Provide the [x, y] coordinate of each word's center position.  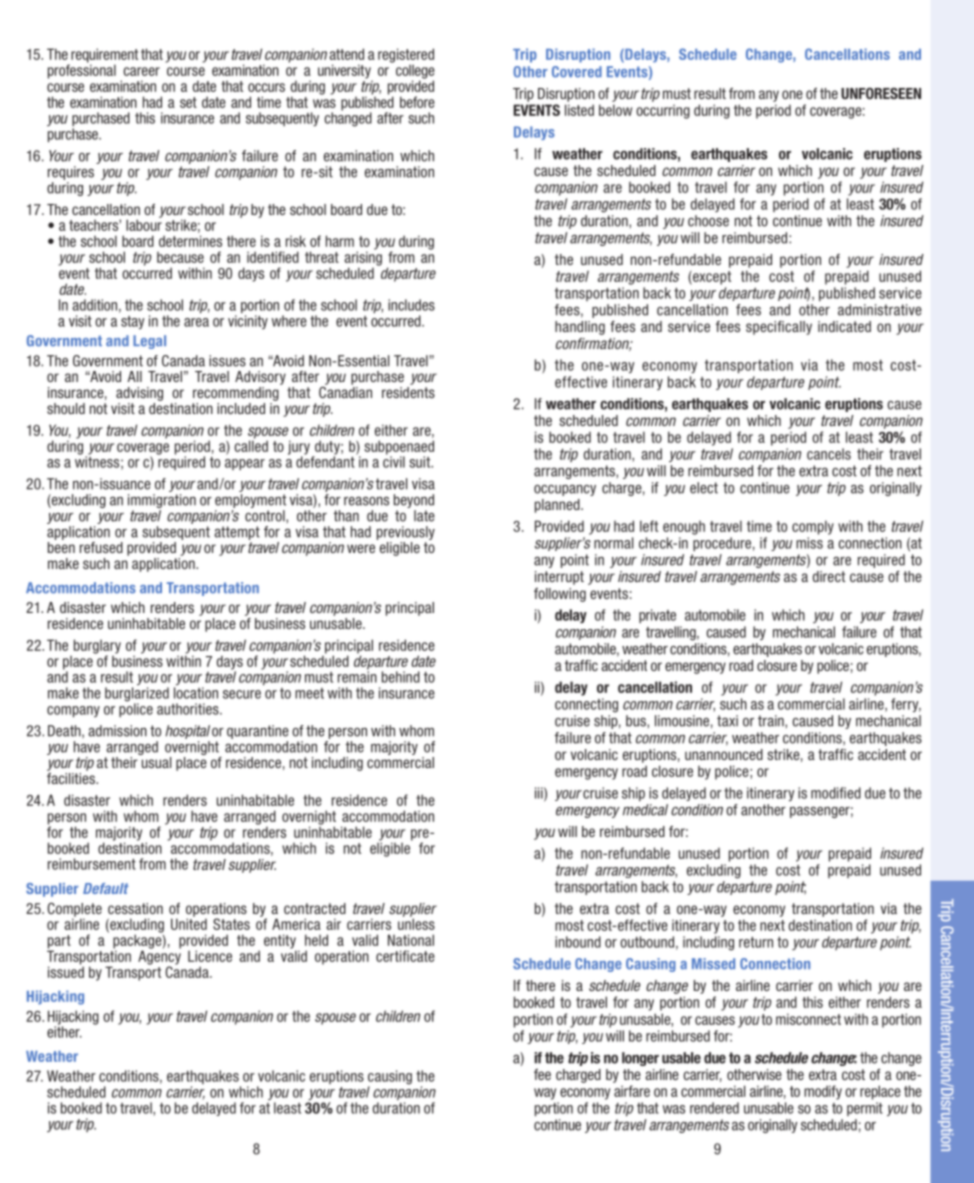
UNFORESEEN [881, 93]
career [141, 71]
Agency [159, 957]
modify [823, 1092]
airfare [632, 1091]
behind [401, 677]
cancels [829, 454]
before [417, 102]
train [772, 721]
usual [156, 762]
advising [139, 394]
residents [408, 392]
